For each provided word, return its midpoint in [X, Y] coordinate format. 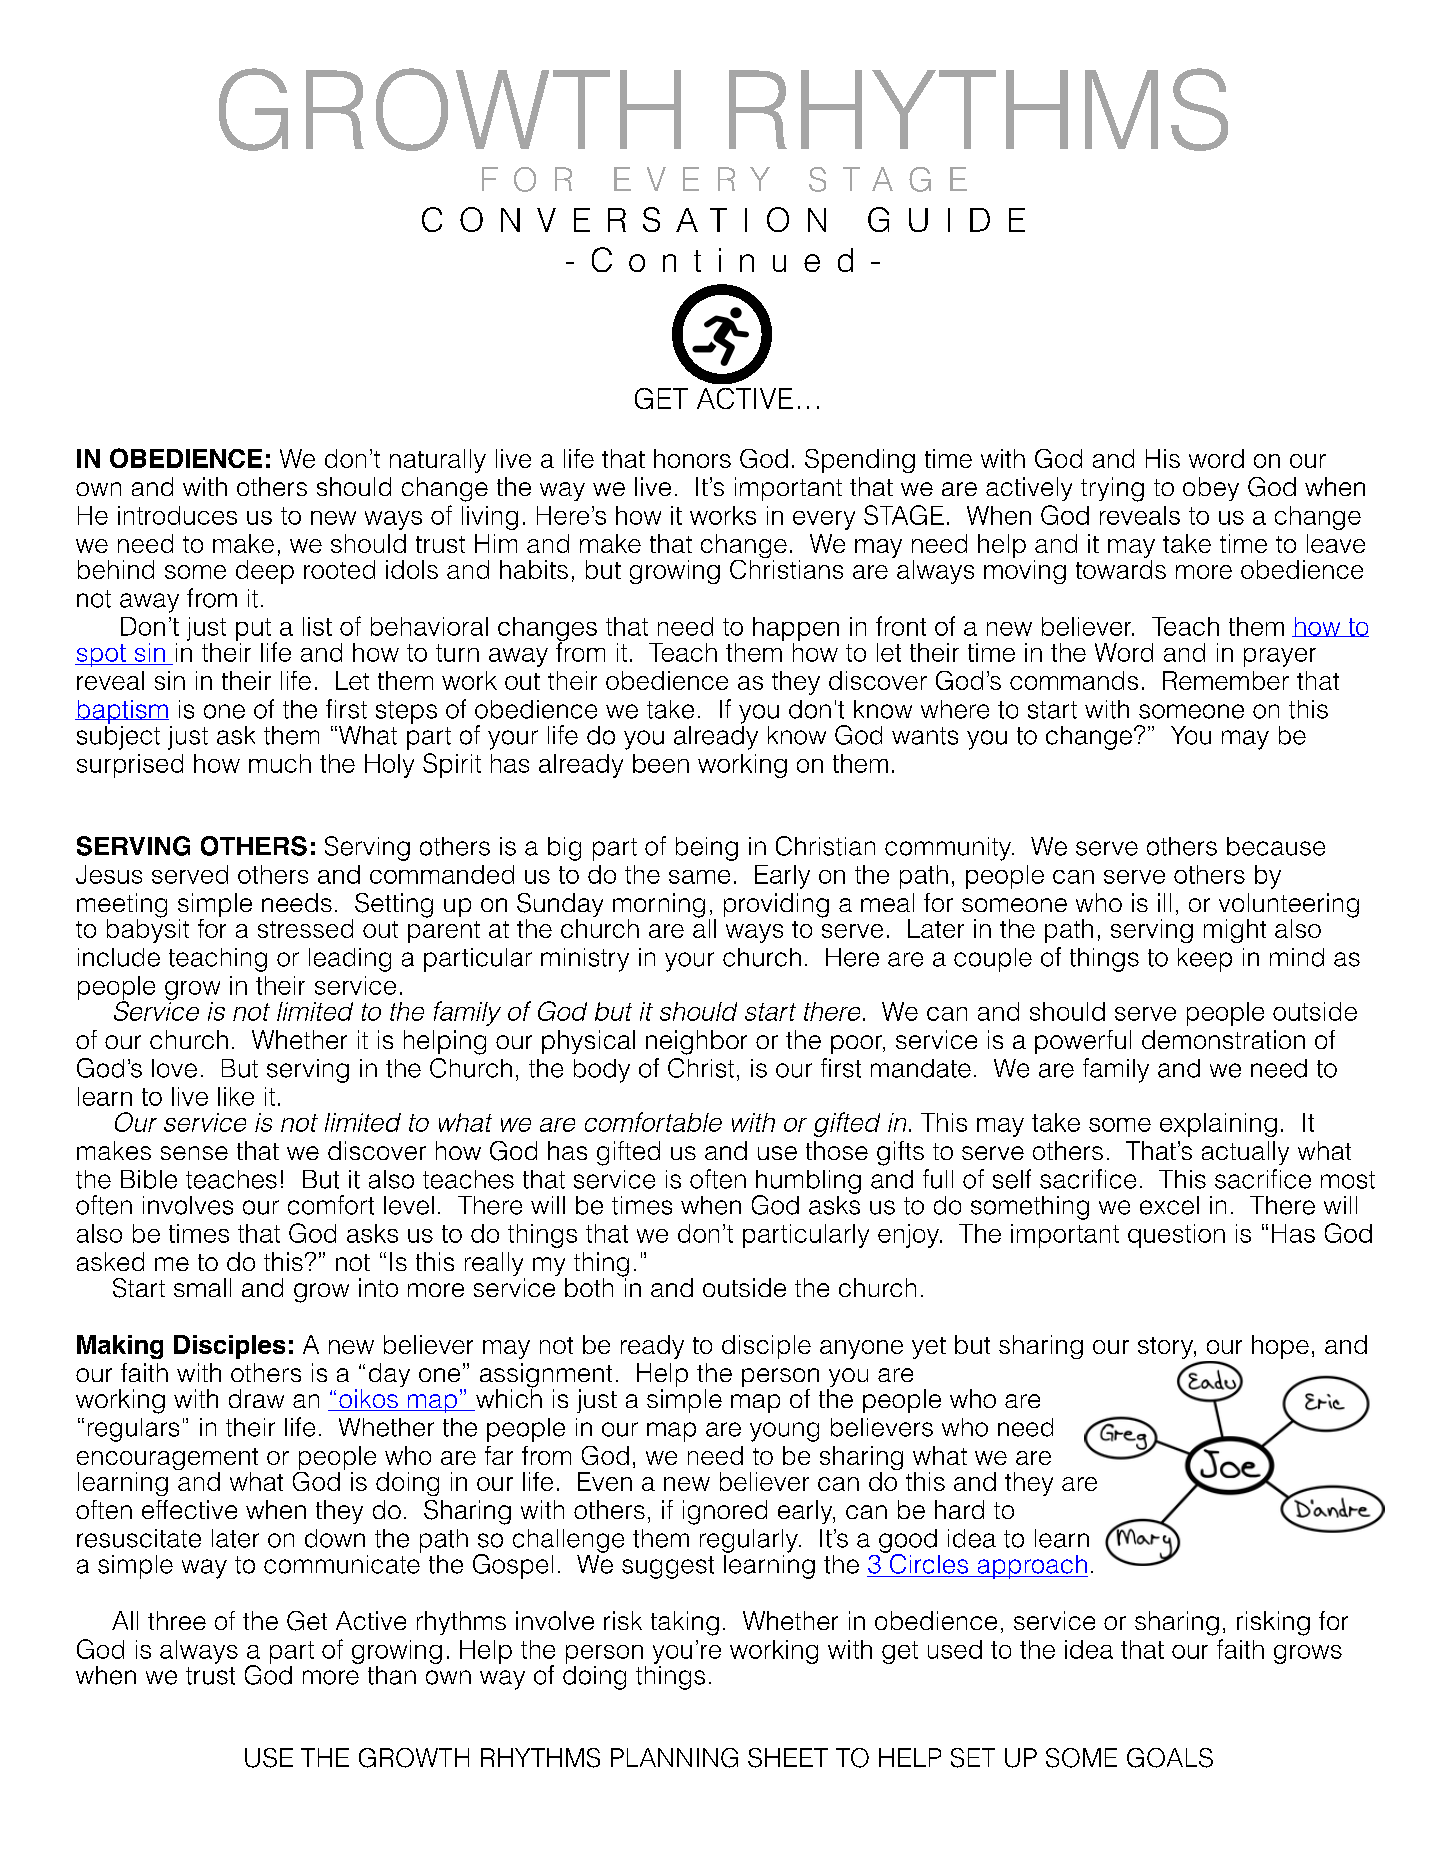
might [1235, 931]
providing [776, 905]
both [589, 1287]
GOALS [1170, 1758]
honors [692, 458]
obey [1211, 489]
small [202, 1287]
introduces [177, 515]
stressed [305, 928]
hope [1280, 1347]
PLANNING [674, 1758]
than [392, 1675]
